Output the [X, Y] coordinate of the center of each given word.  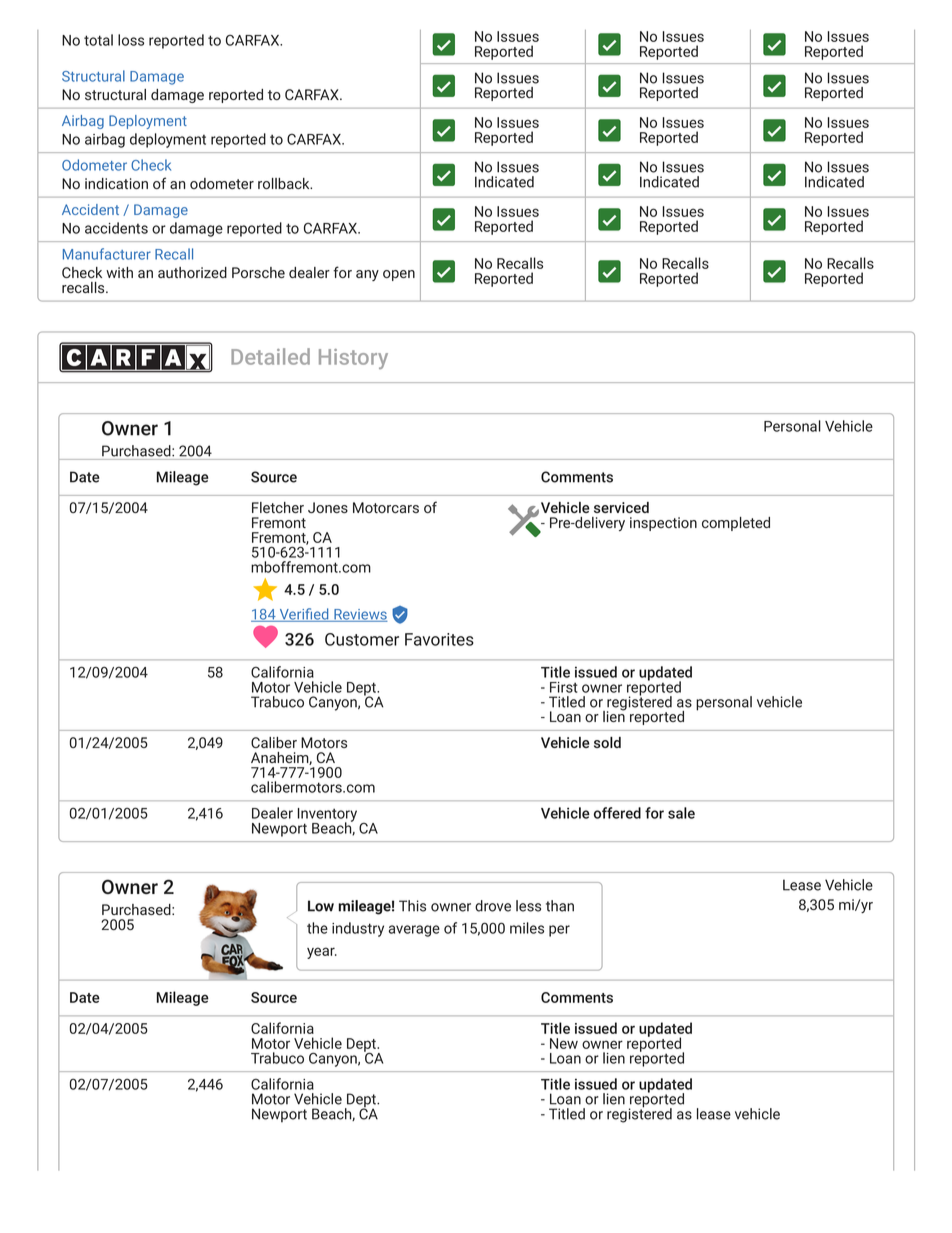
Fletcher [278, 507]
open [399, 275]
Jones [328, 507]
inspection [663, 524]
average [414, 931]
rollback [285, 183]
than [560, 906]
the [317, 928]
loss [131, 40]
